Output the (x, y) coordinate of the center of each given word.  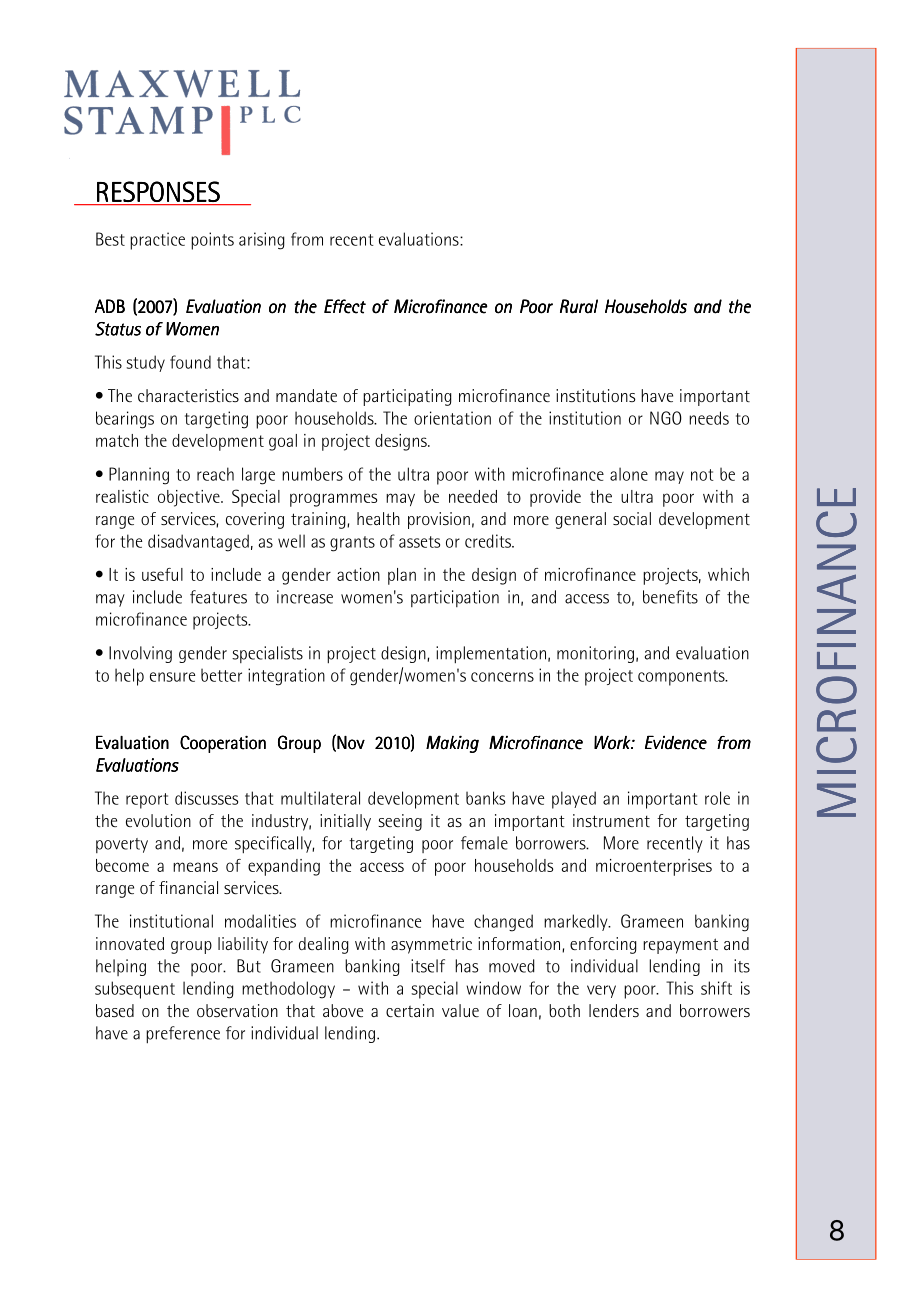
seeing (400, 822)
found (190, 362)
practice (157, 241)
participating (407, 397)
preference (183, 1035)
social (632, 518)
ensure (172, 677)
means (195, 867)
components (682, 678)
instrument (611, 820)
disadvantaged (198, 543)
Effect (345, 306)
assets (419, 542)
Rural (579, 306)
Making (452, 744)
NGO (666, 418)
